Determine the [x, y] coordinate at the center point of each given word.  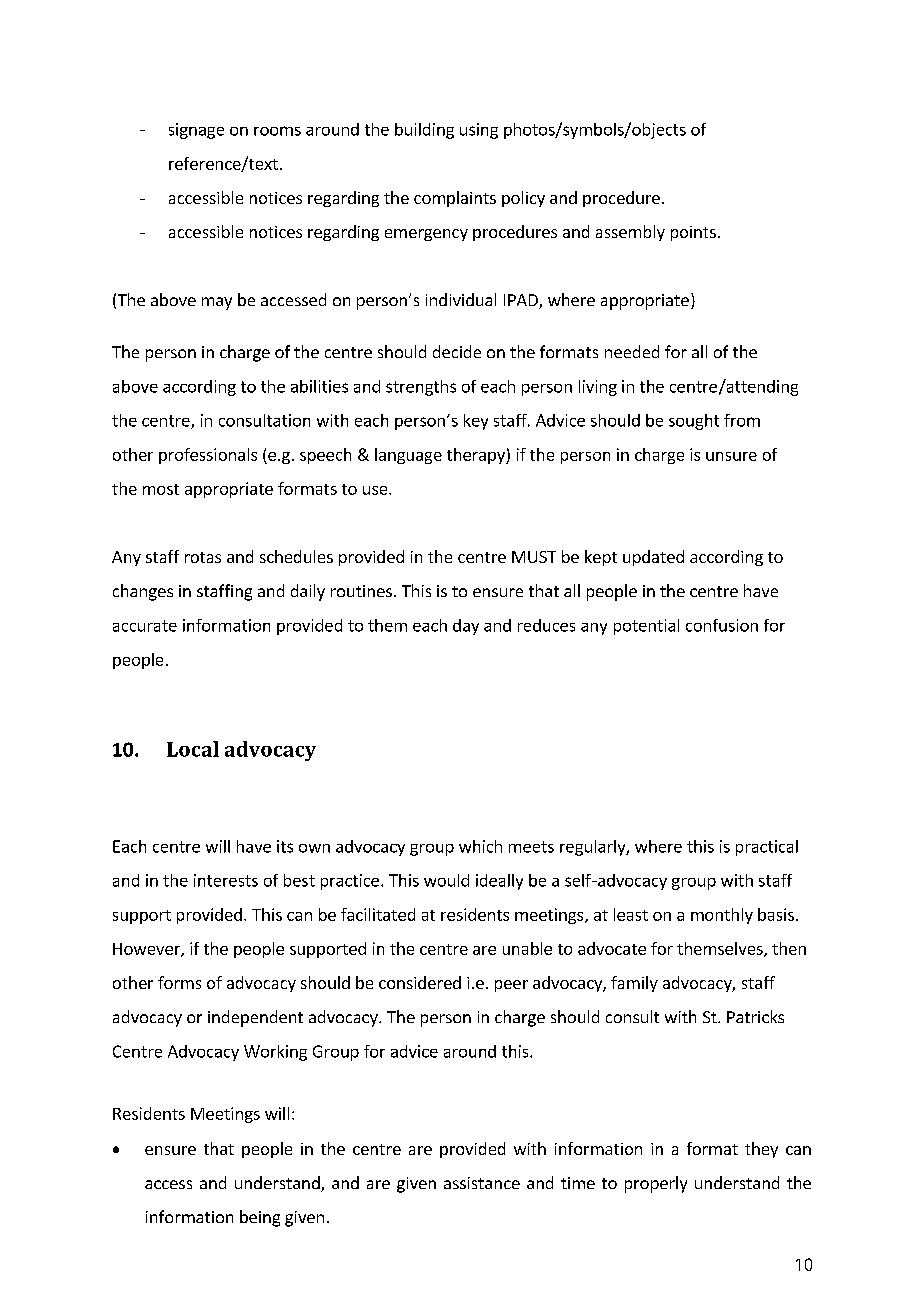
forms [179, 982]
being [260, 1218]
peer [511, 986]
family [634, 984]
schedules [296, 556]
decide [457, 351]
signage [196, 131]
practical [767, 848]
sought [694, 422]
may [217, 303]
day [466, 627]
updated [653, 558]
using [479, 131]
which [480, 846]
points [693, 233]
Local [193, 749]
